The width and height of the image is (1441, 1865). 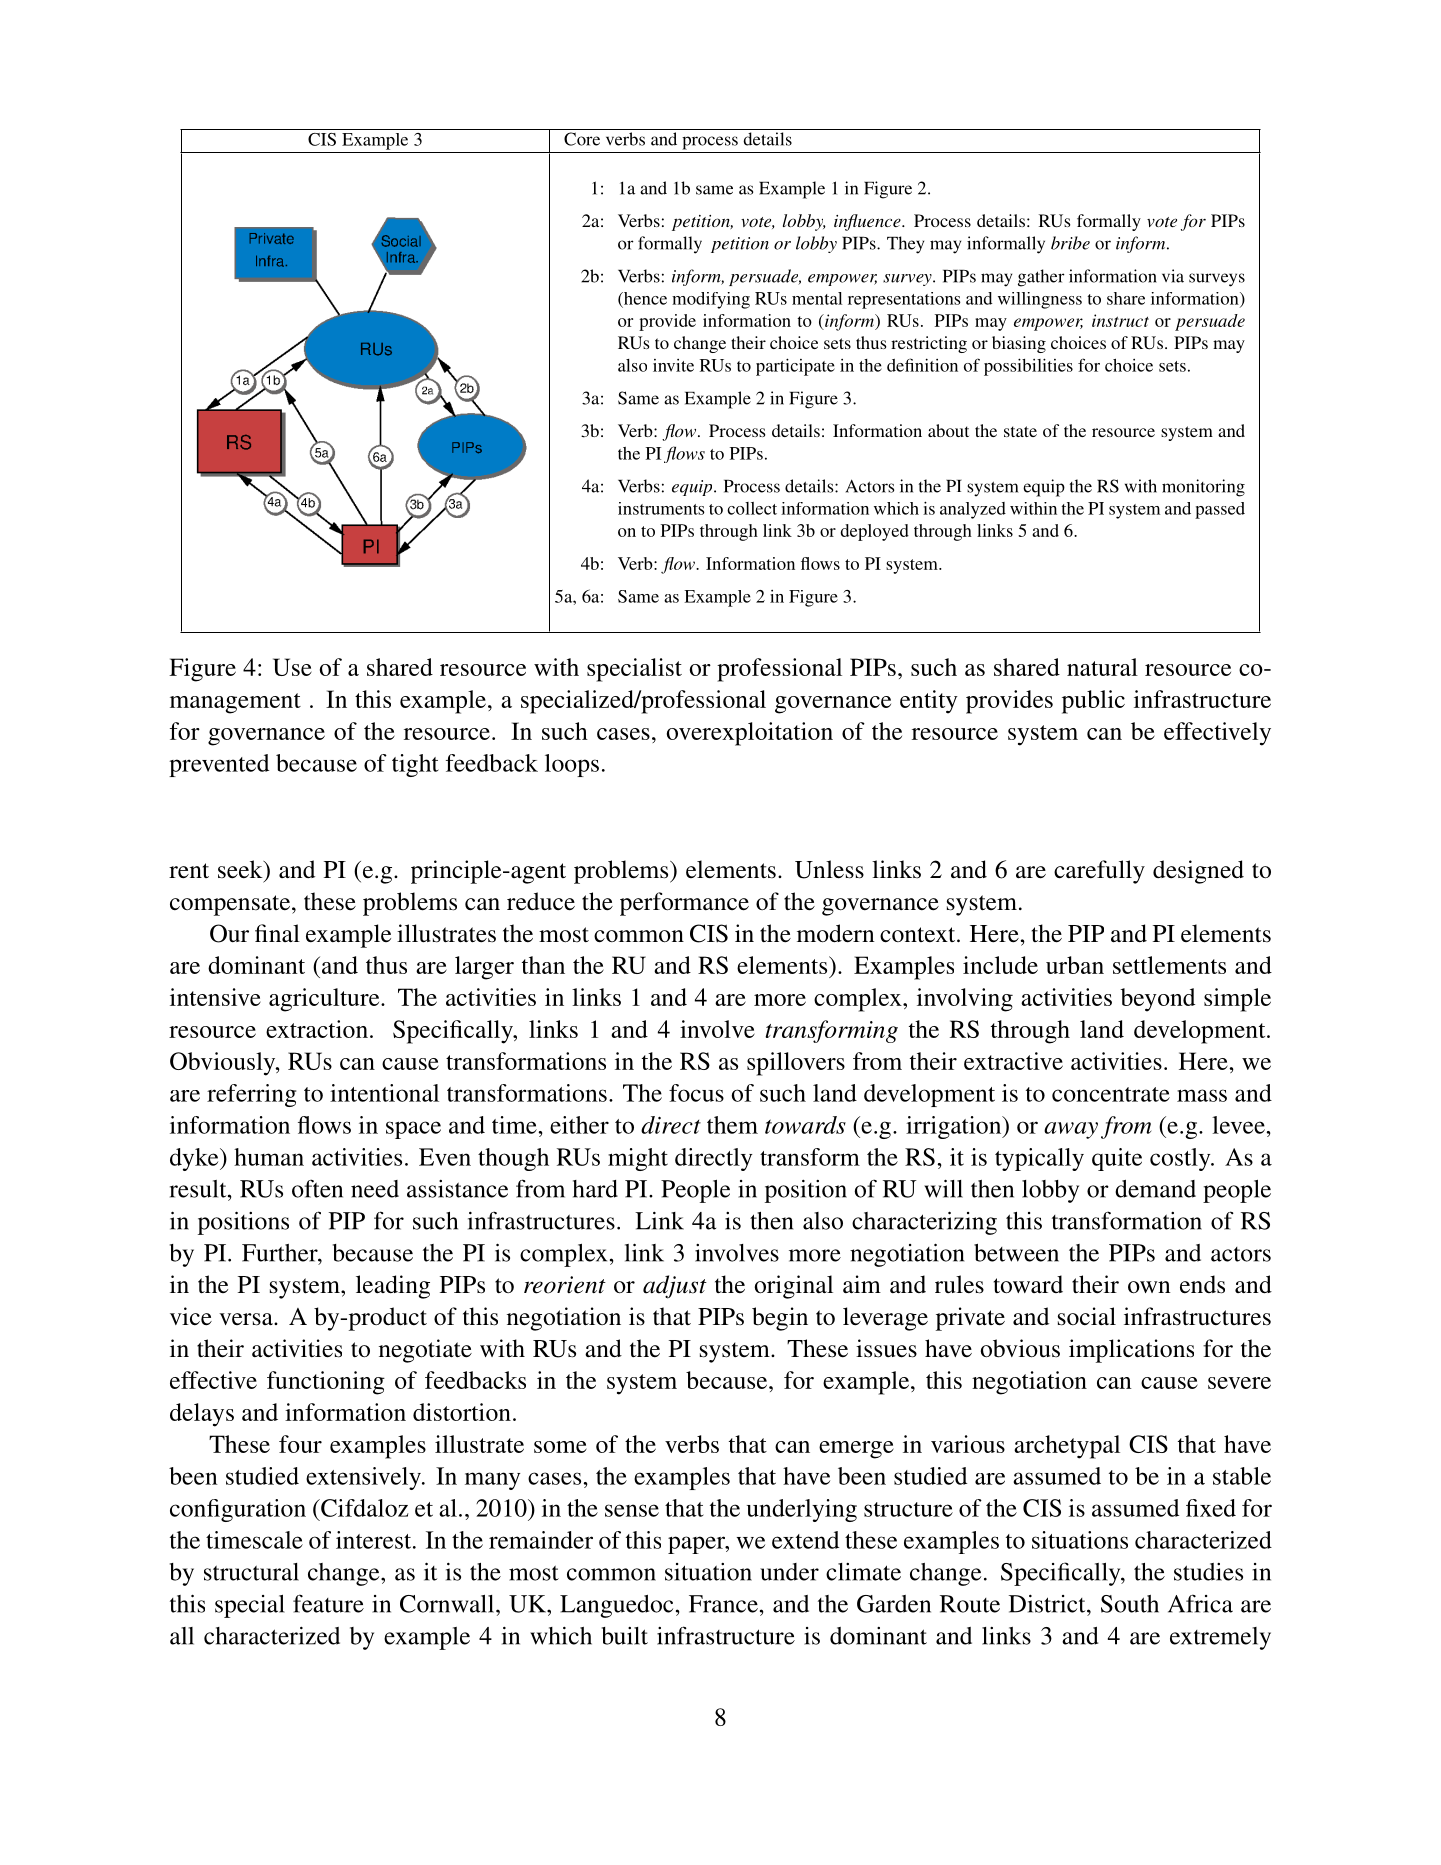 What do you see at coordinates (317, 1188) in the image?
I see `often` at bounding box center [317, 1188].
